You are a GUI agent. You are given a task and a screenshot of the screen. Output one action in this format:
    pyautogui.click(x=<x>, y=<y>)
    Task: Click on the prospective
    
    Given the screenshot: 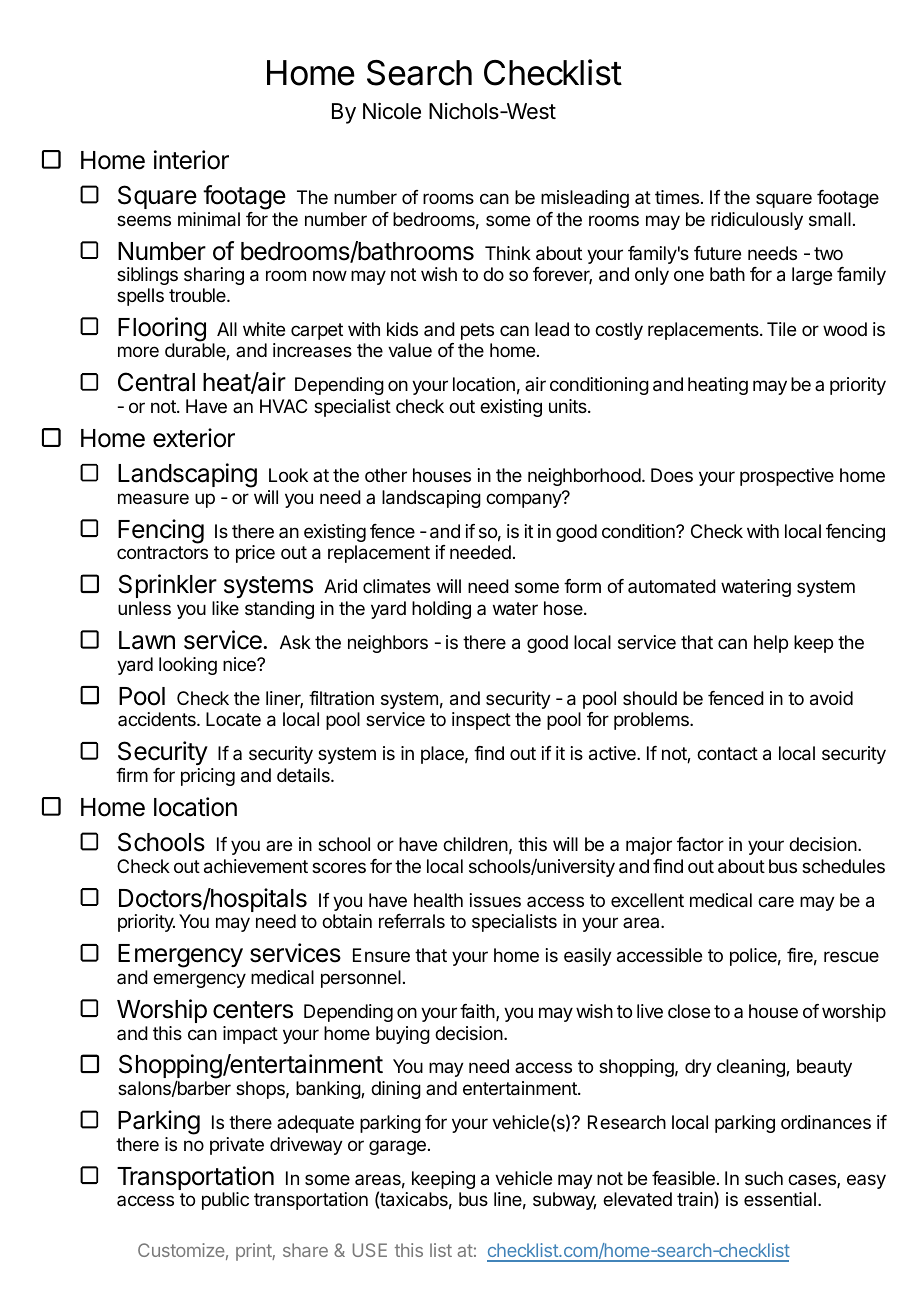 What is the action you would take?
    pyautogui.click(x=787, y=477)
